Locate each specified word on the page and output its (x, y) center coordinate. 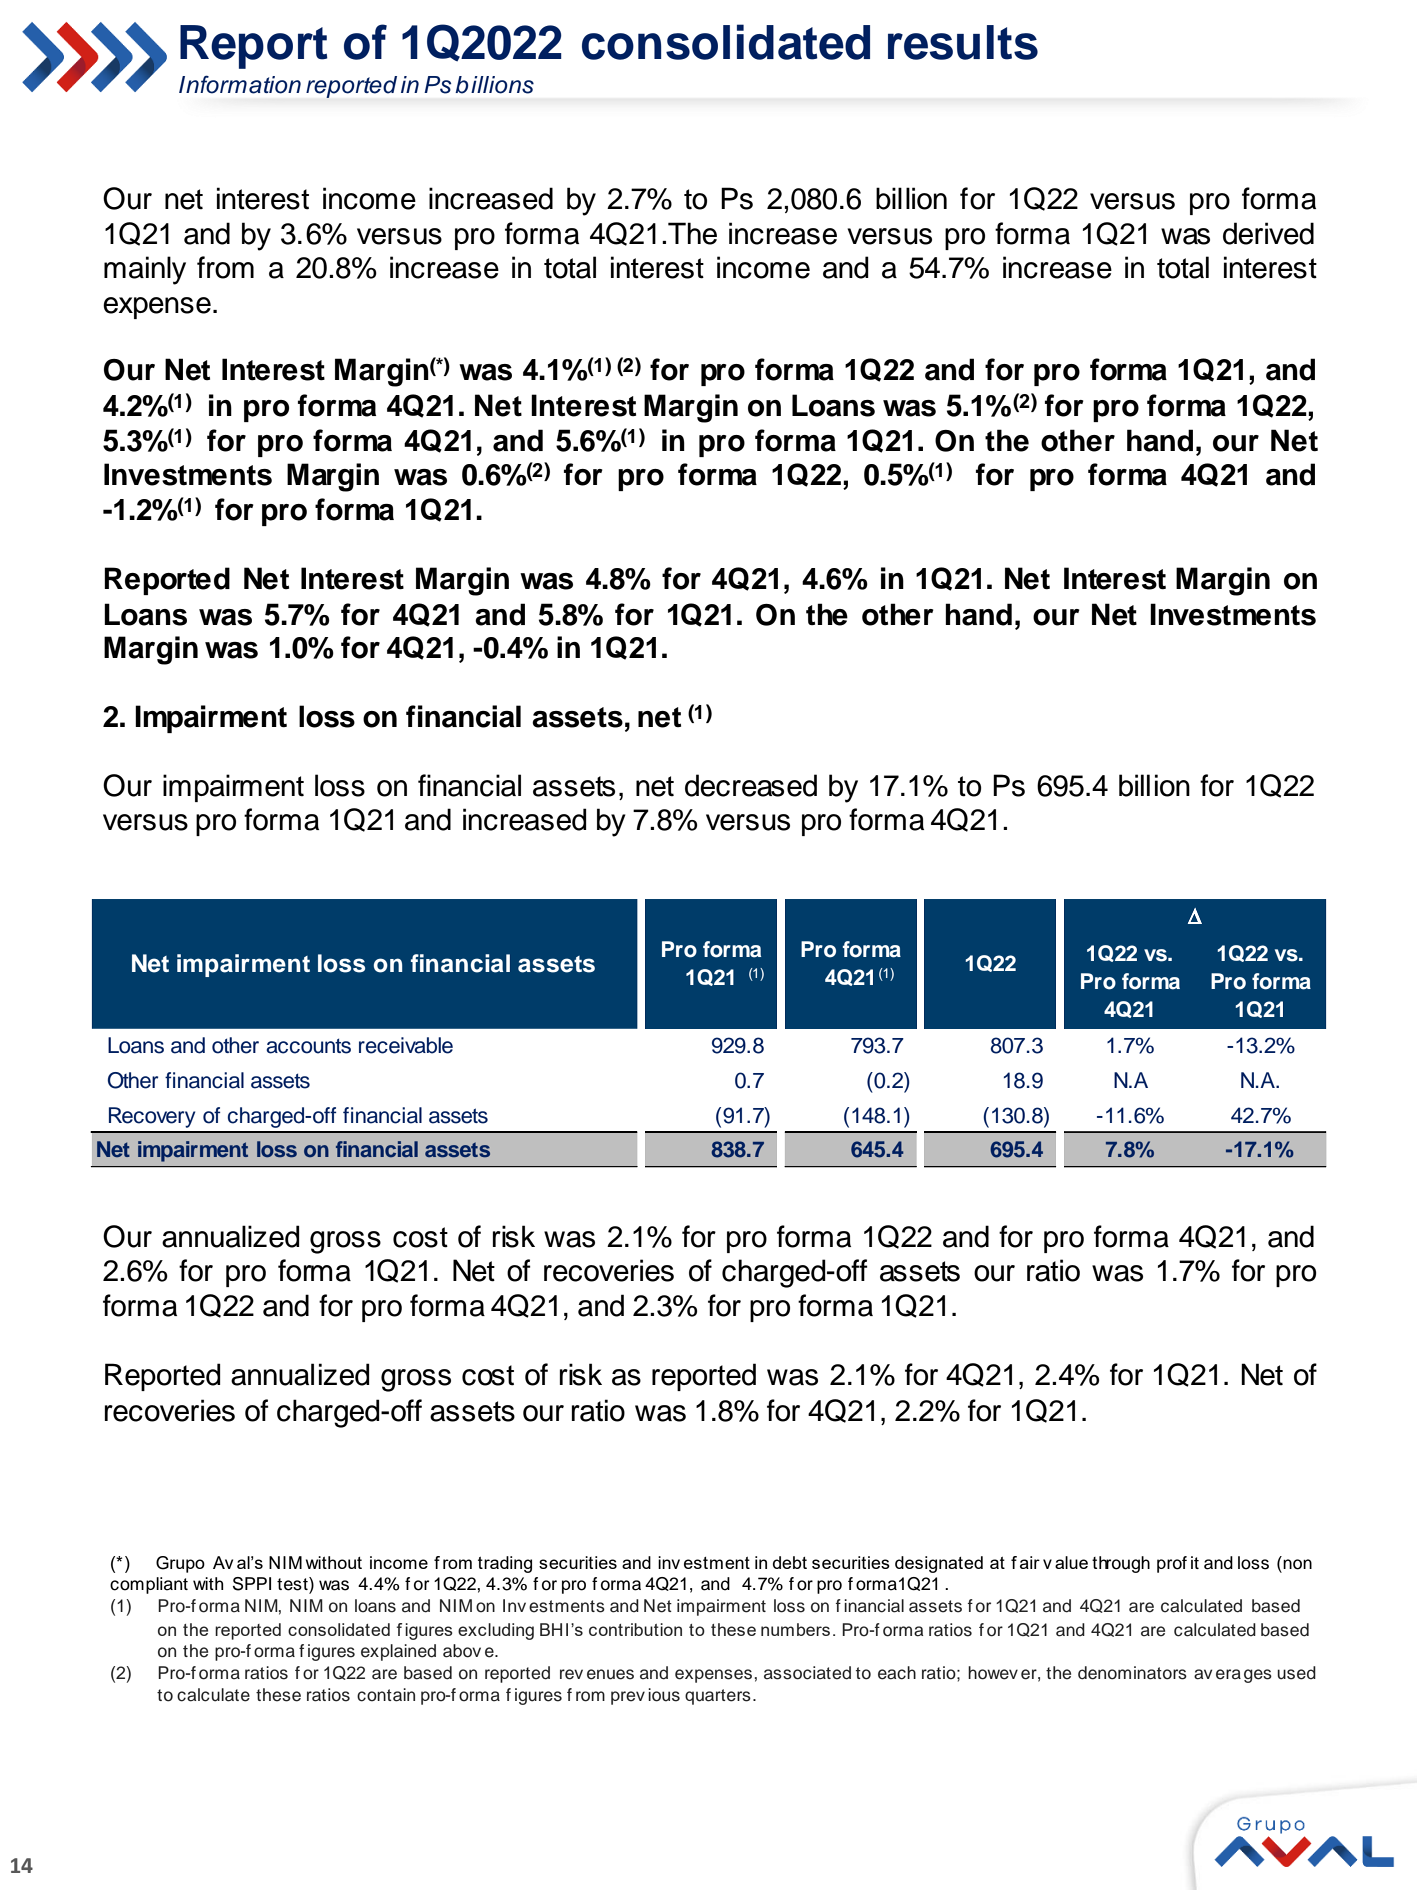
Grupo (180, 1564)
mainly (145, 270)
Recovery (152, 1117)
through (1121, 1564)
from (225, 267)
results (963, 42)
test (293, 1585)
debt (790, 1562)
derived (1268, 233)
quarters (718, 1697)
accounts (308, 1046)
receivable (406, 1045)
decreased (751, 785)
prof (1172, 1564)
